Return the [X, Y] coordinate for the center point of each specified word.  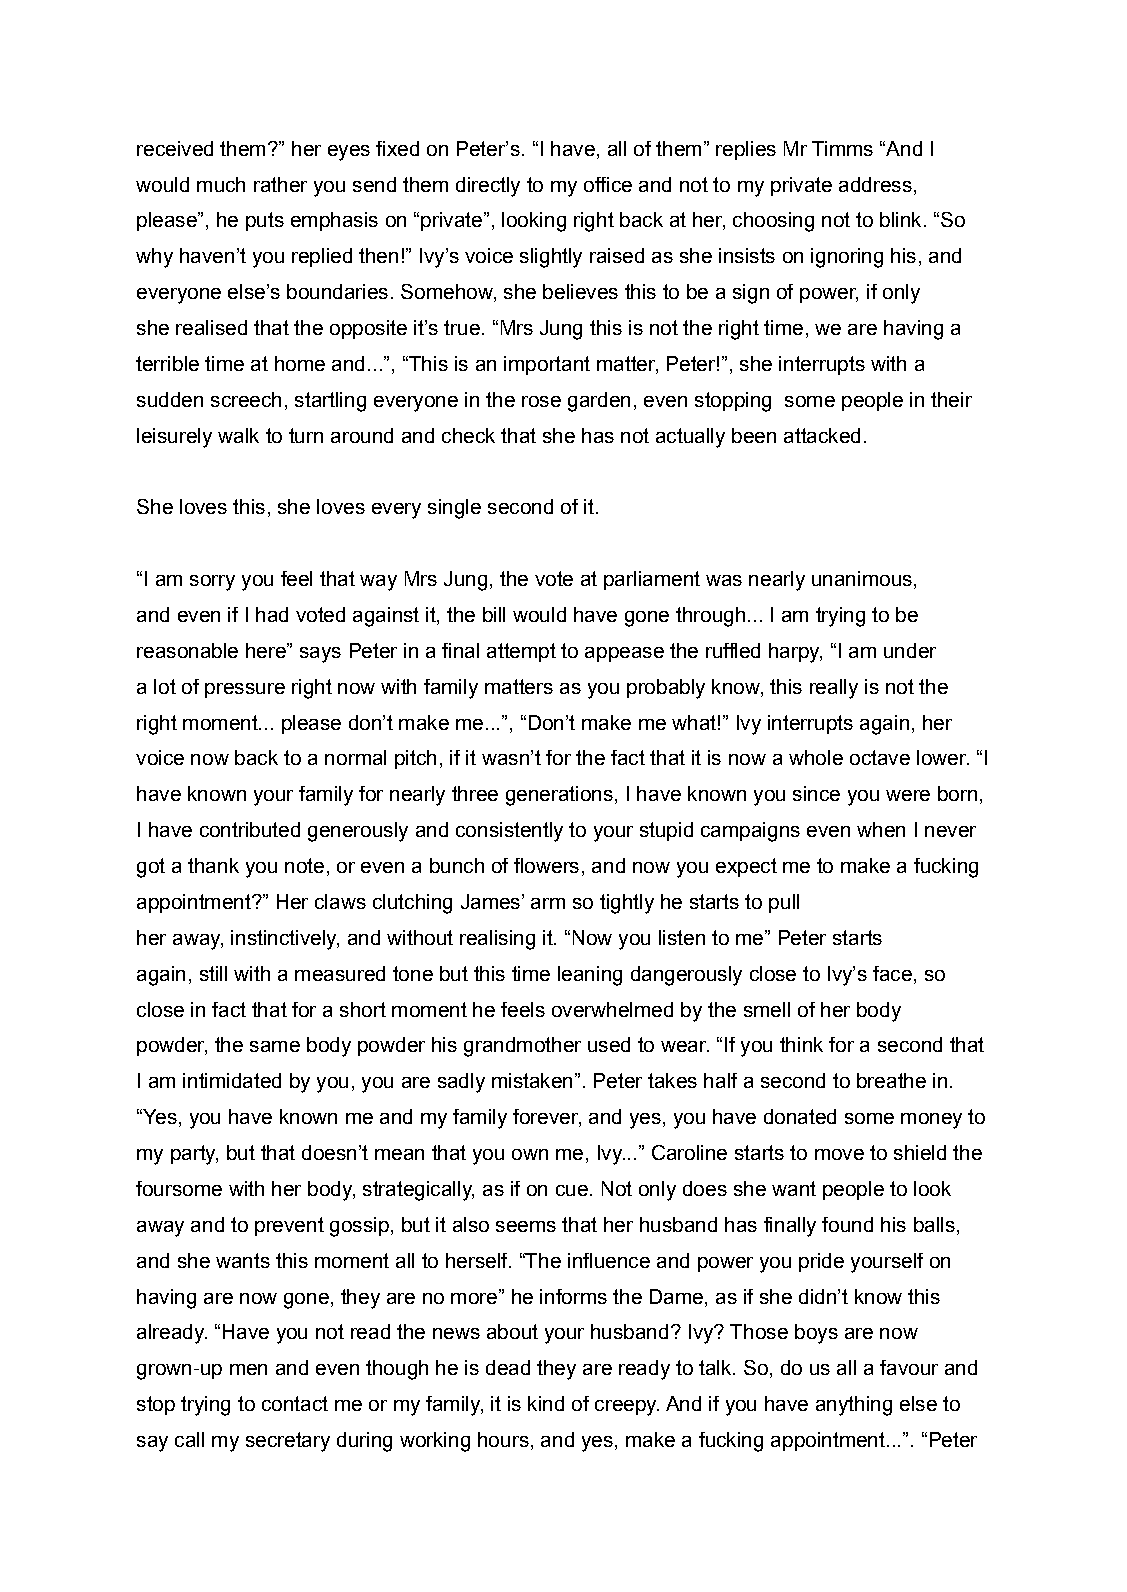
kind [546, 1403]
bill [494, 614]
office [608, 184]
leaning [590, 976]
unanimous [862, 578]
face [892, 973]
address [875, 184]
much [221, 184]
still [213, 973]
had [272, 614]
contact [295, 1403]
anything [854, 1406]
